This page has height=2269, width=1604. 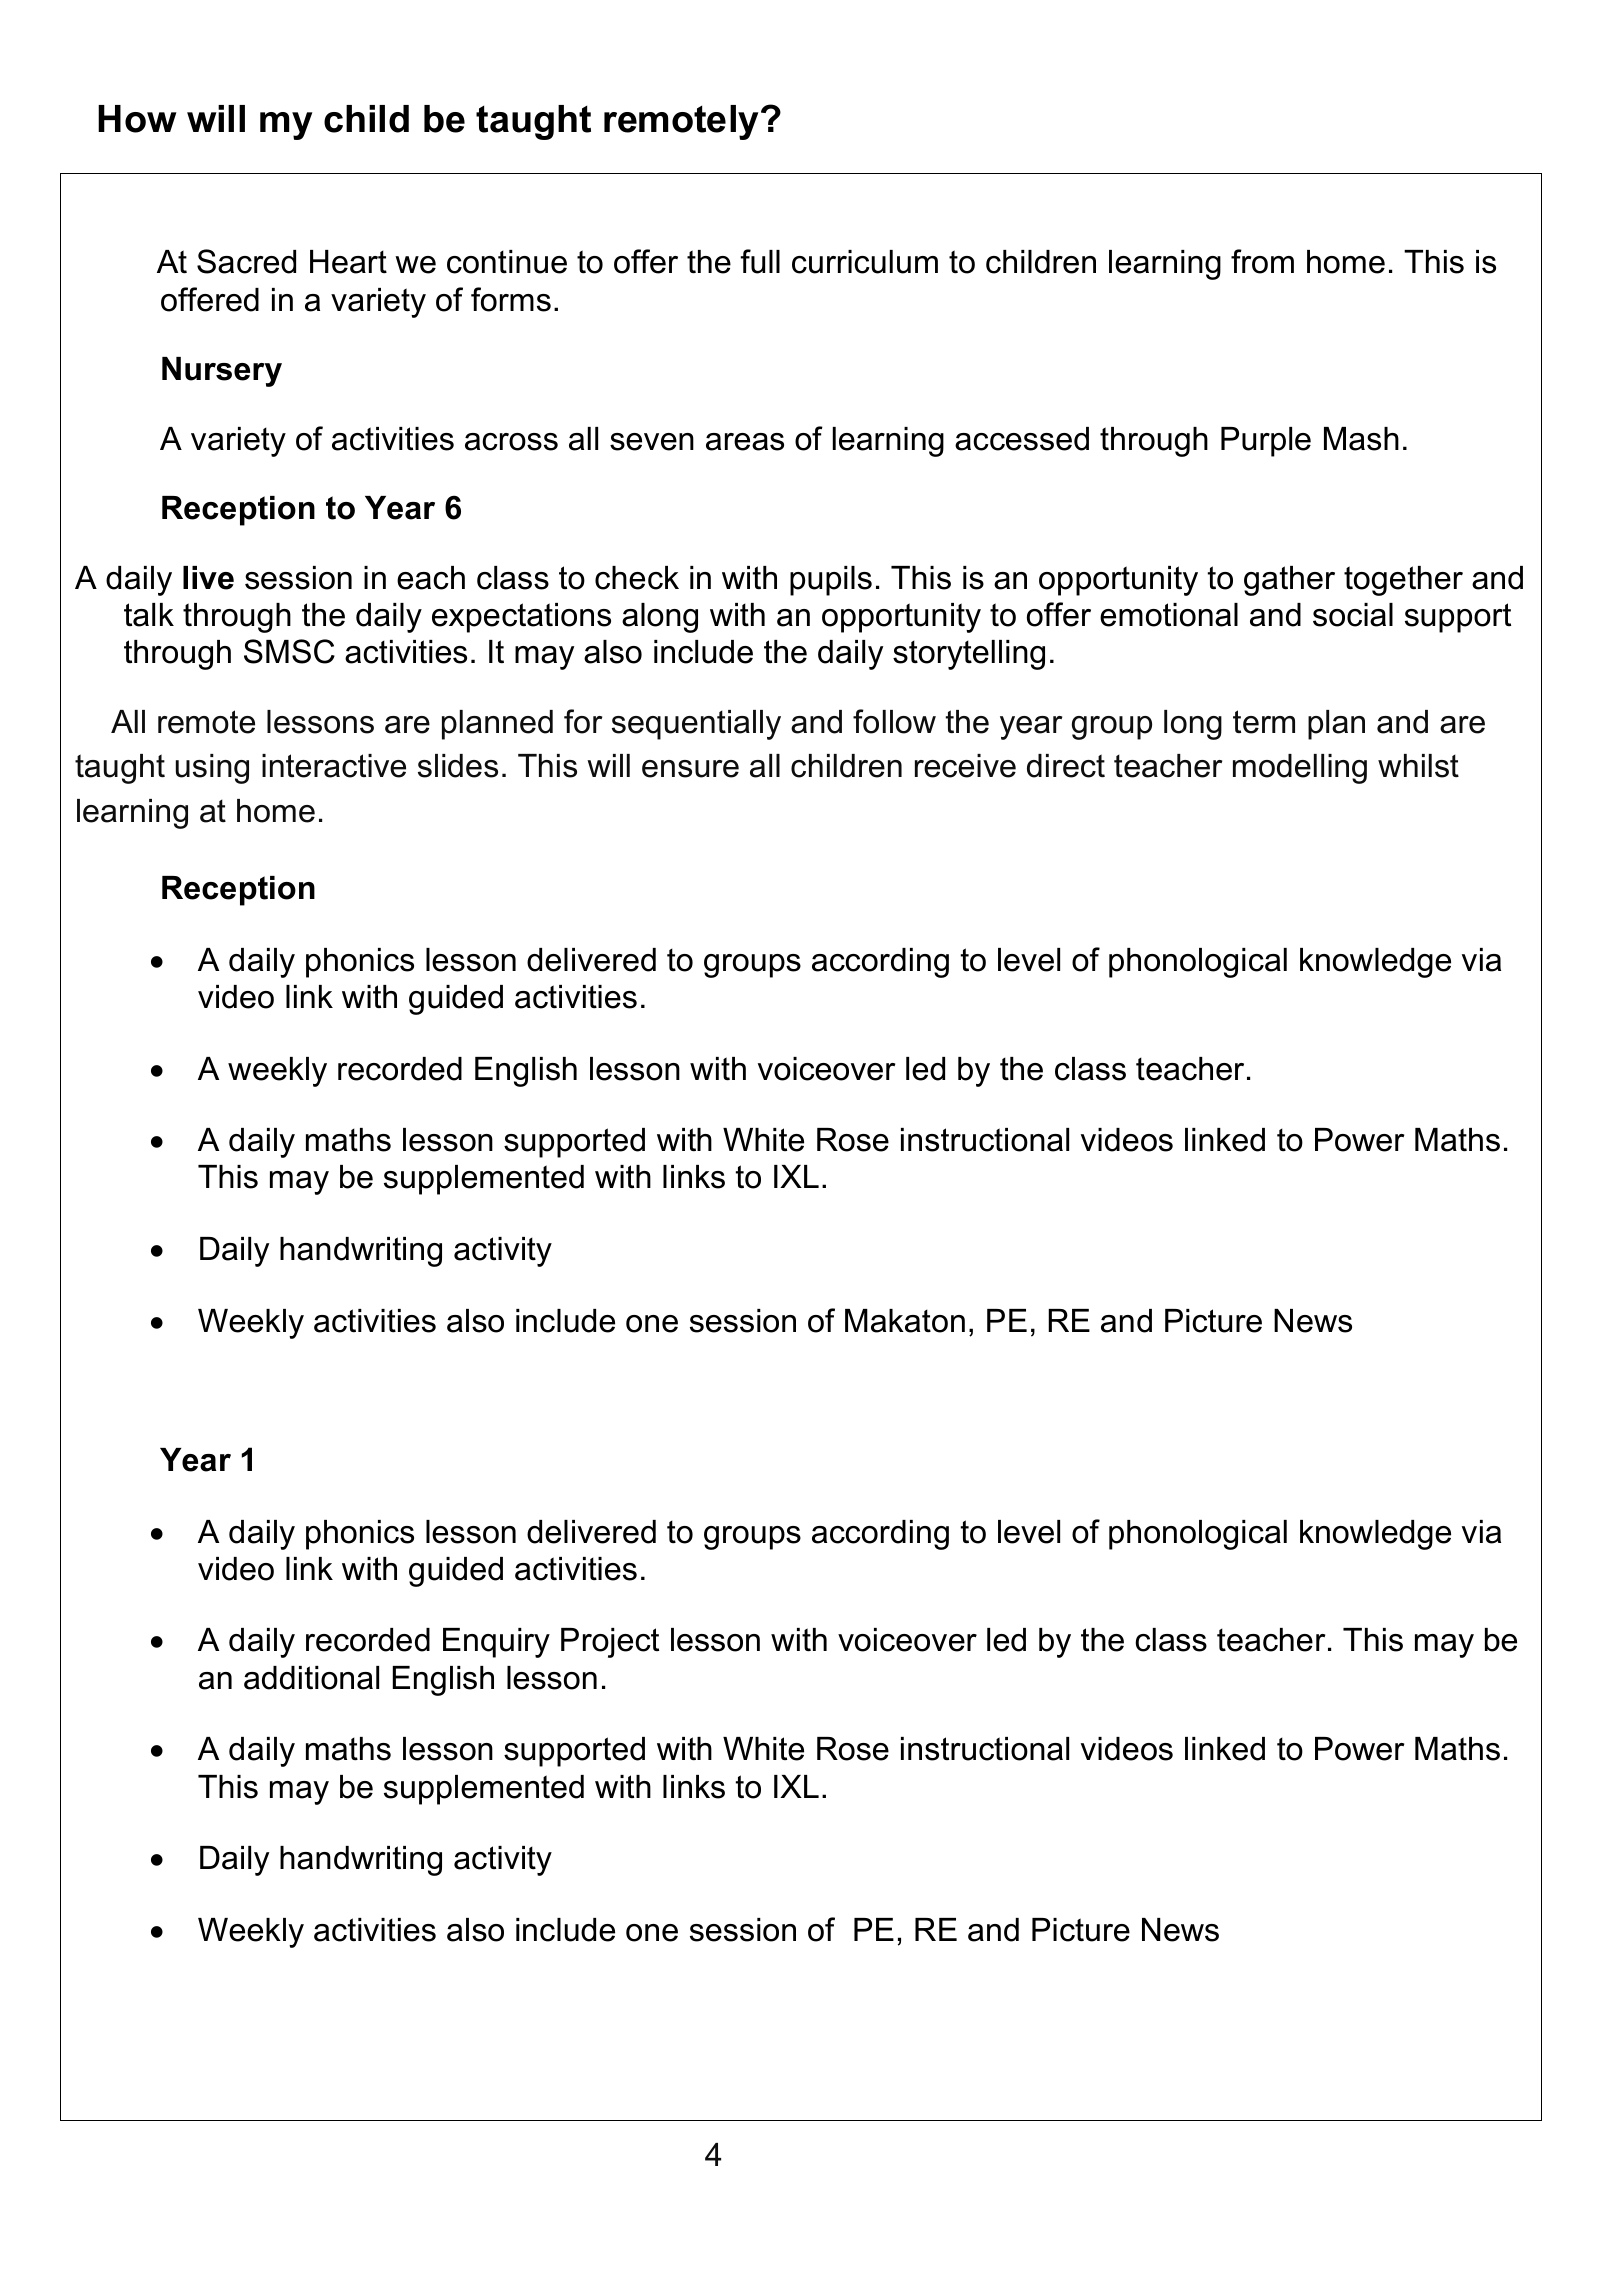 I want to click on interactive, so click(x=334, y=766).
